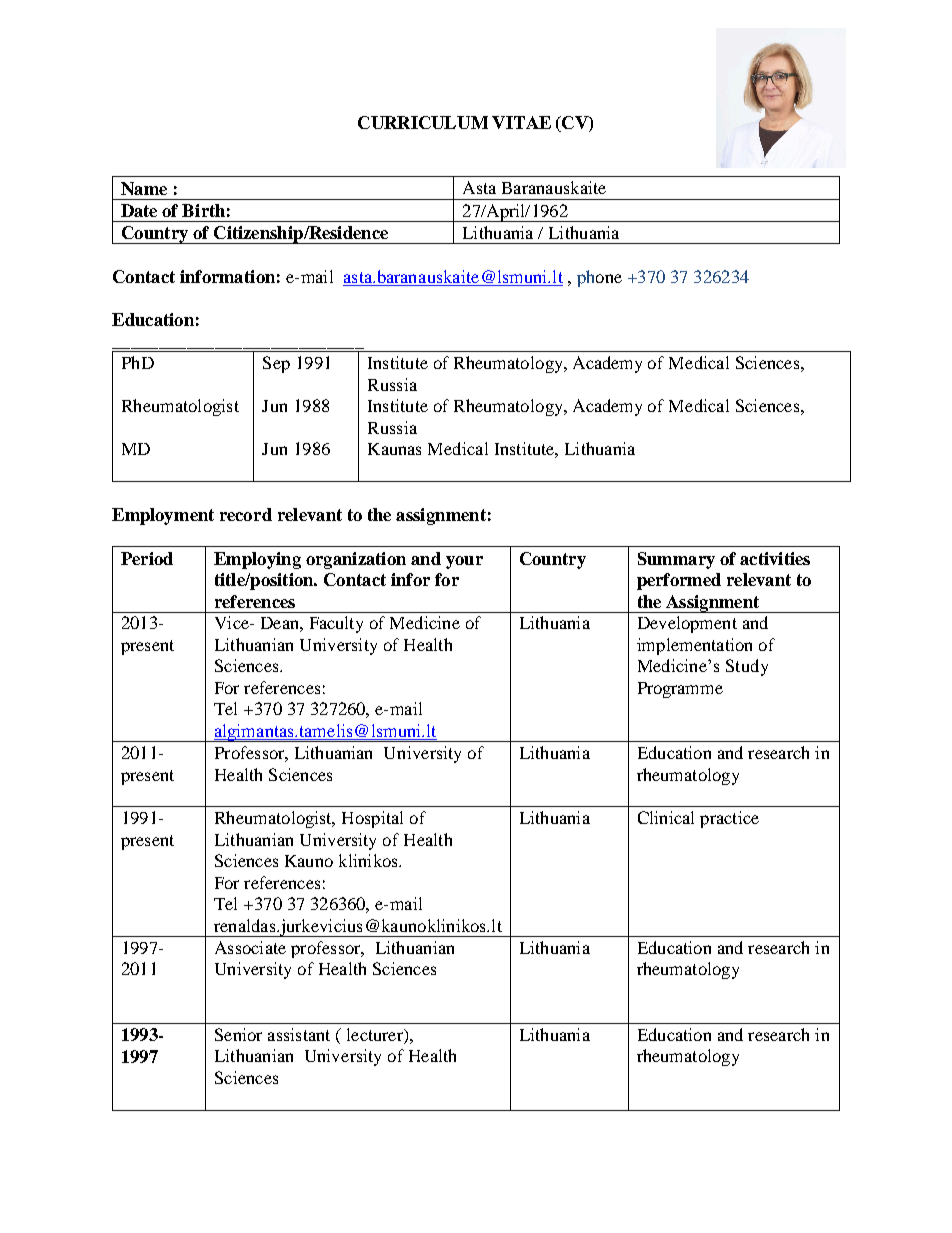  I want to click on Hospital, so click(372, 819).
